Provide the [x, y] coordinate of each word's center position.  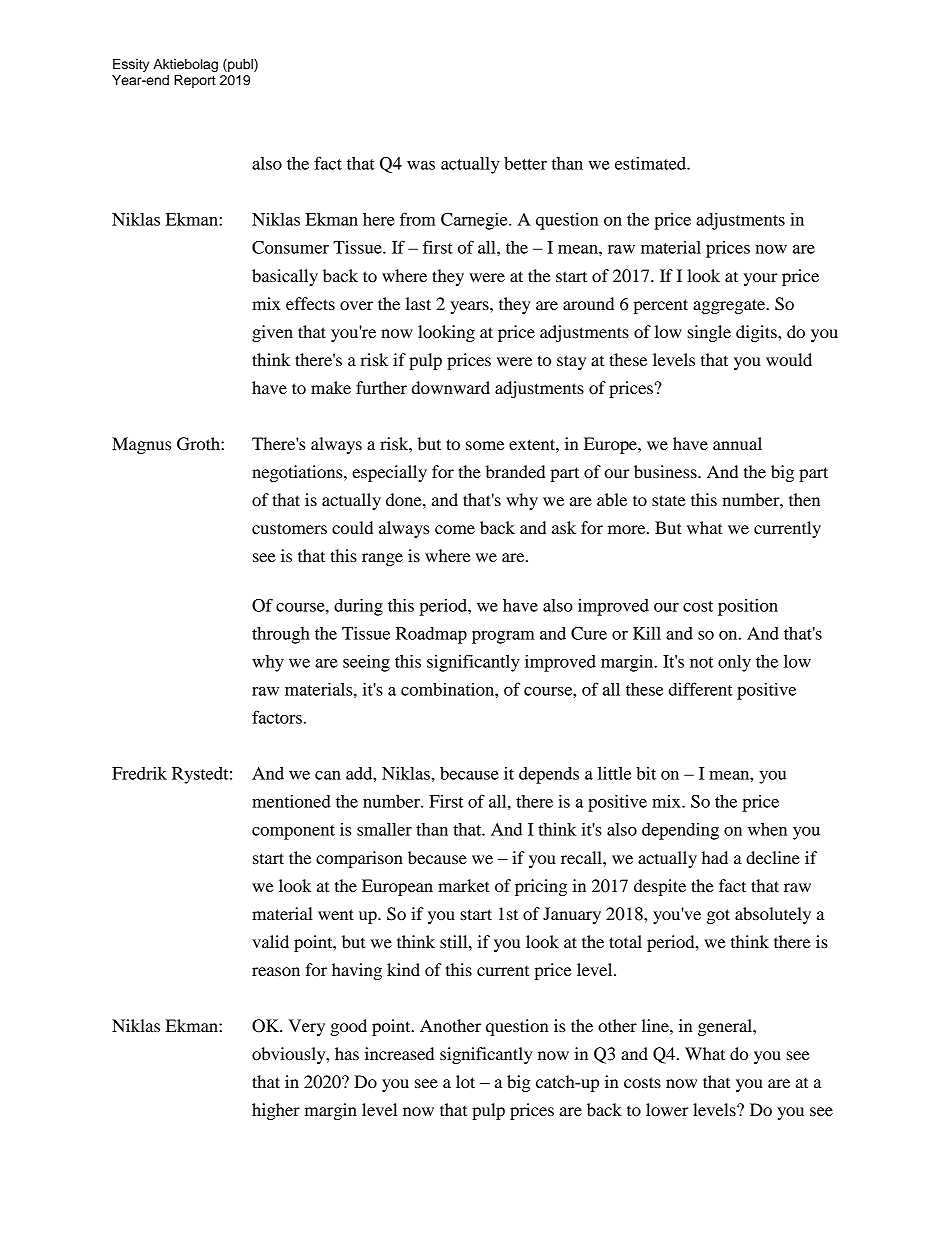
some [485, 445]
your [761, 279]
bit [646, 773]
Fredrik [139, 773]
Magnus [141, 445]
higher [276, 1111]
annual [737, 443]
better [525, 163]
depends [549, 775]
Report [195, 81]
